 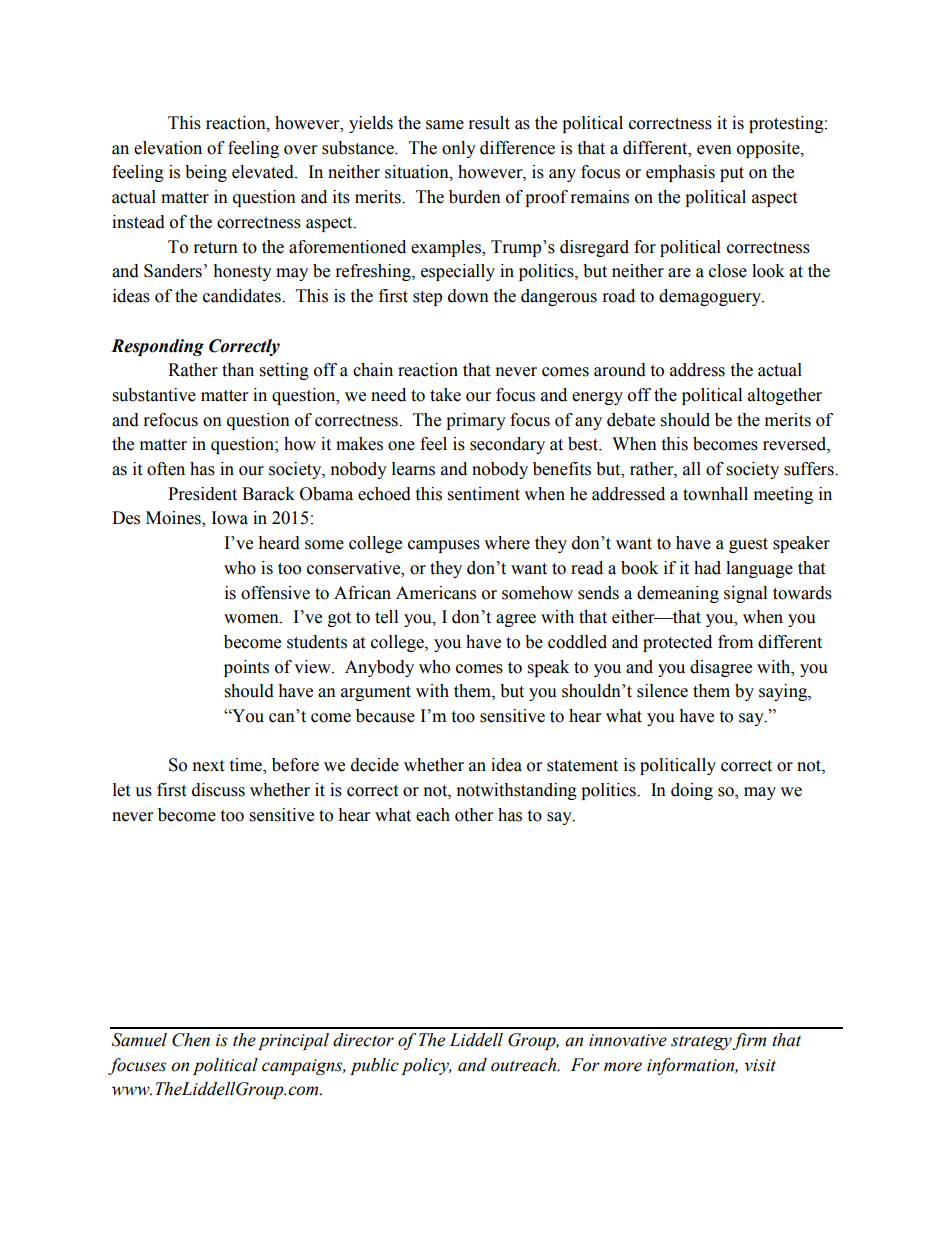 What do you see at coordinates (745, 594) in the document?
I see `signal` at bounding box center [745, 594].
